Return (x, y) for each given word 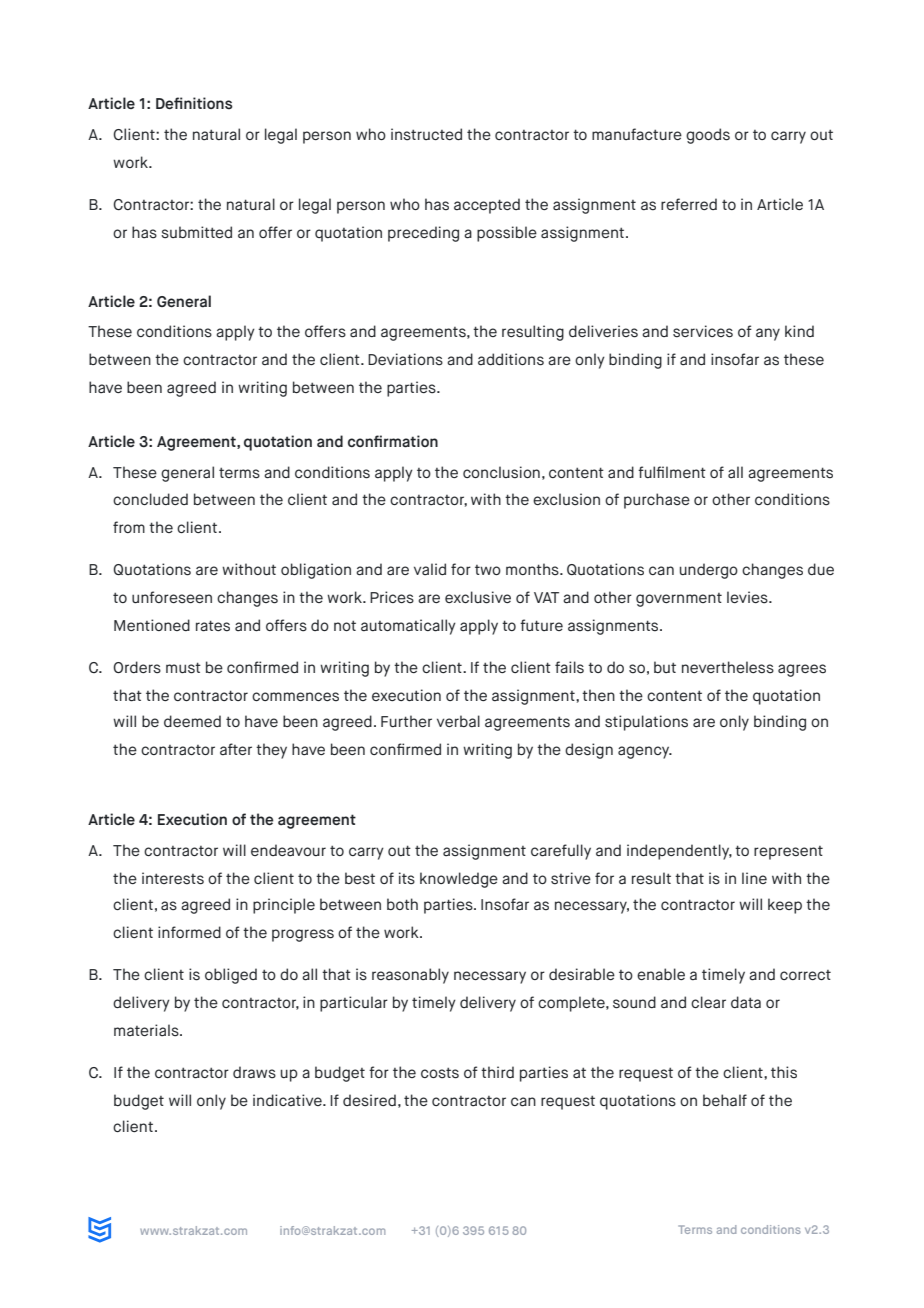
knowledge (459, 880)
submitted (196, 232)
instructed (426, 134)
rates (213, 626)
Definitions (194, 103)
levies (748, 597)
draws (254, 1072)
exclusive (478, 597)
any (768, 334)
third (497, 1072)
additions (511, 359)
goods (708, 136)
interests (173, 878)
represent (788, 853)
